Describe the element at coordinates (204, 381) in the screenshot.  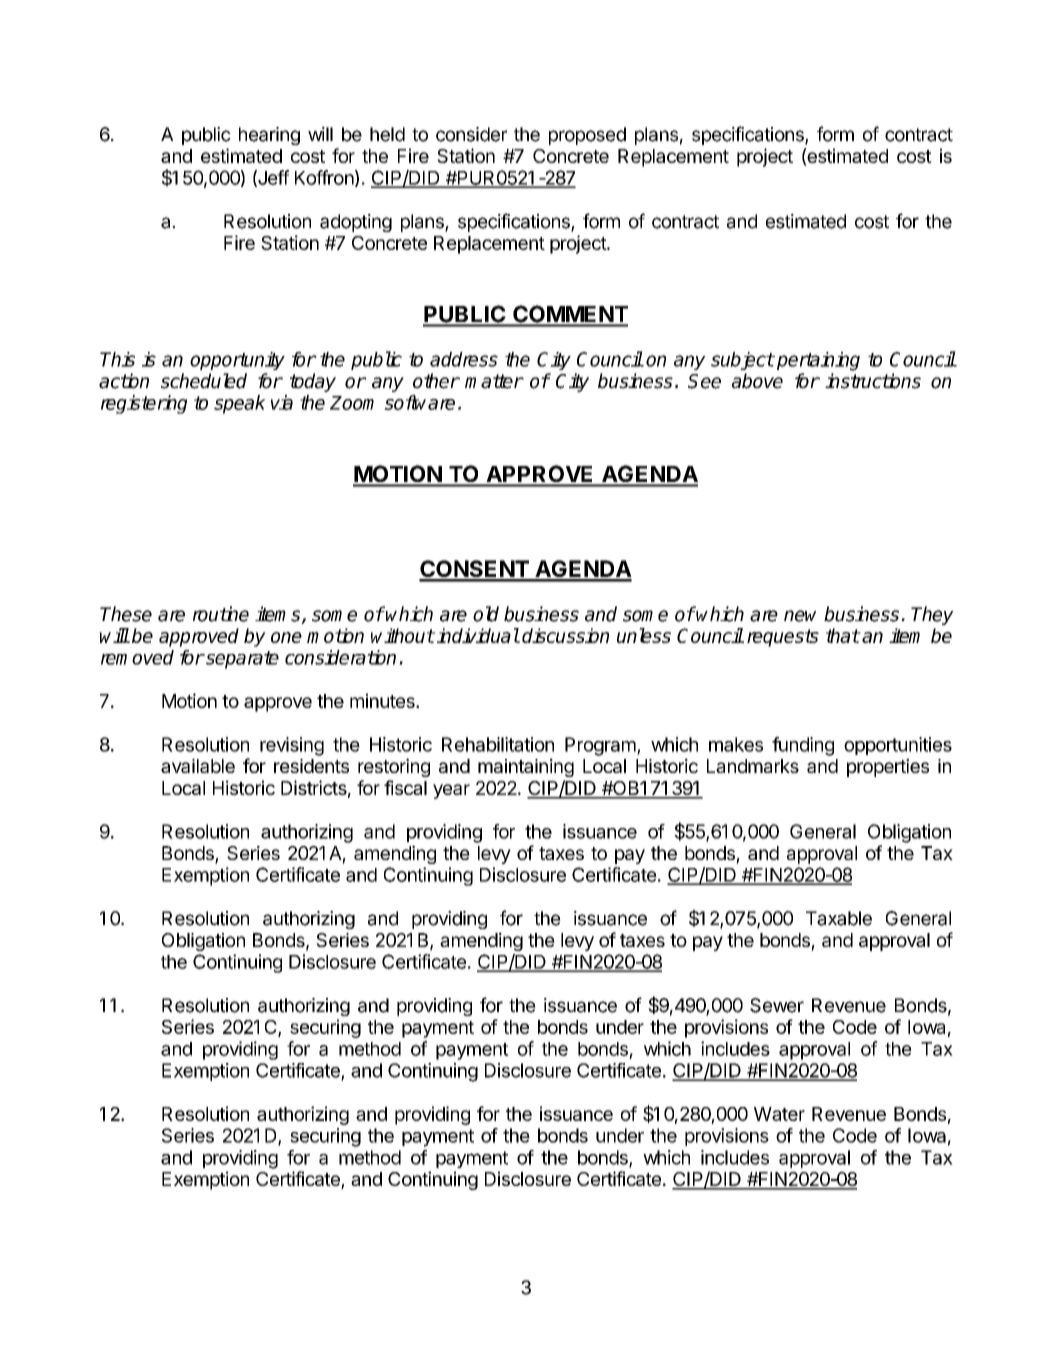
I see `scheduled` at that location.
